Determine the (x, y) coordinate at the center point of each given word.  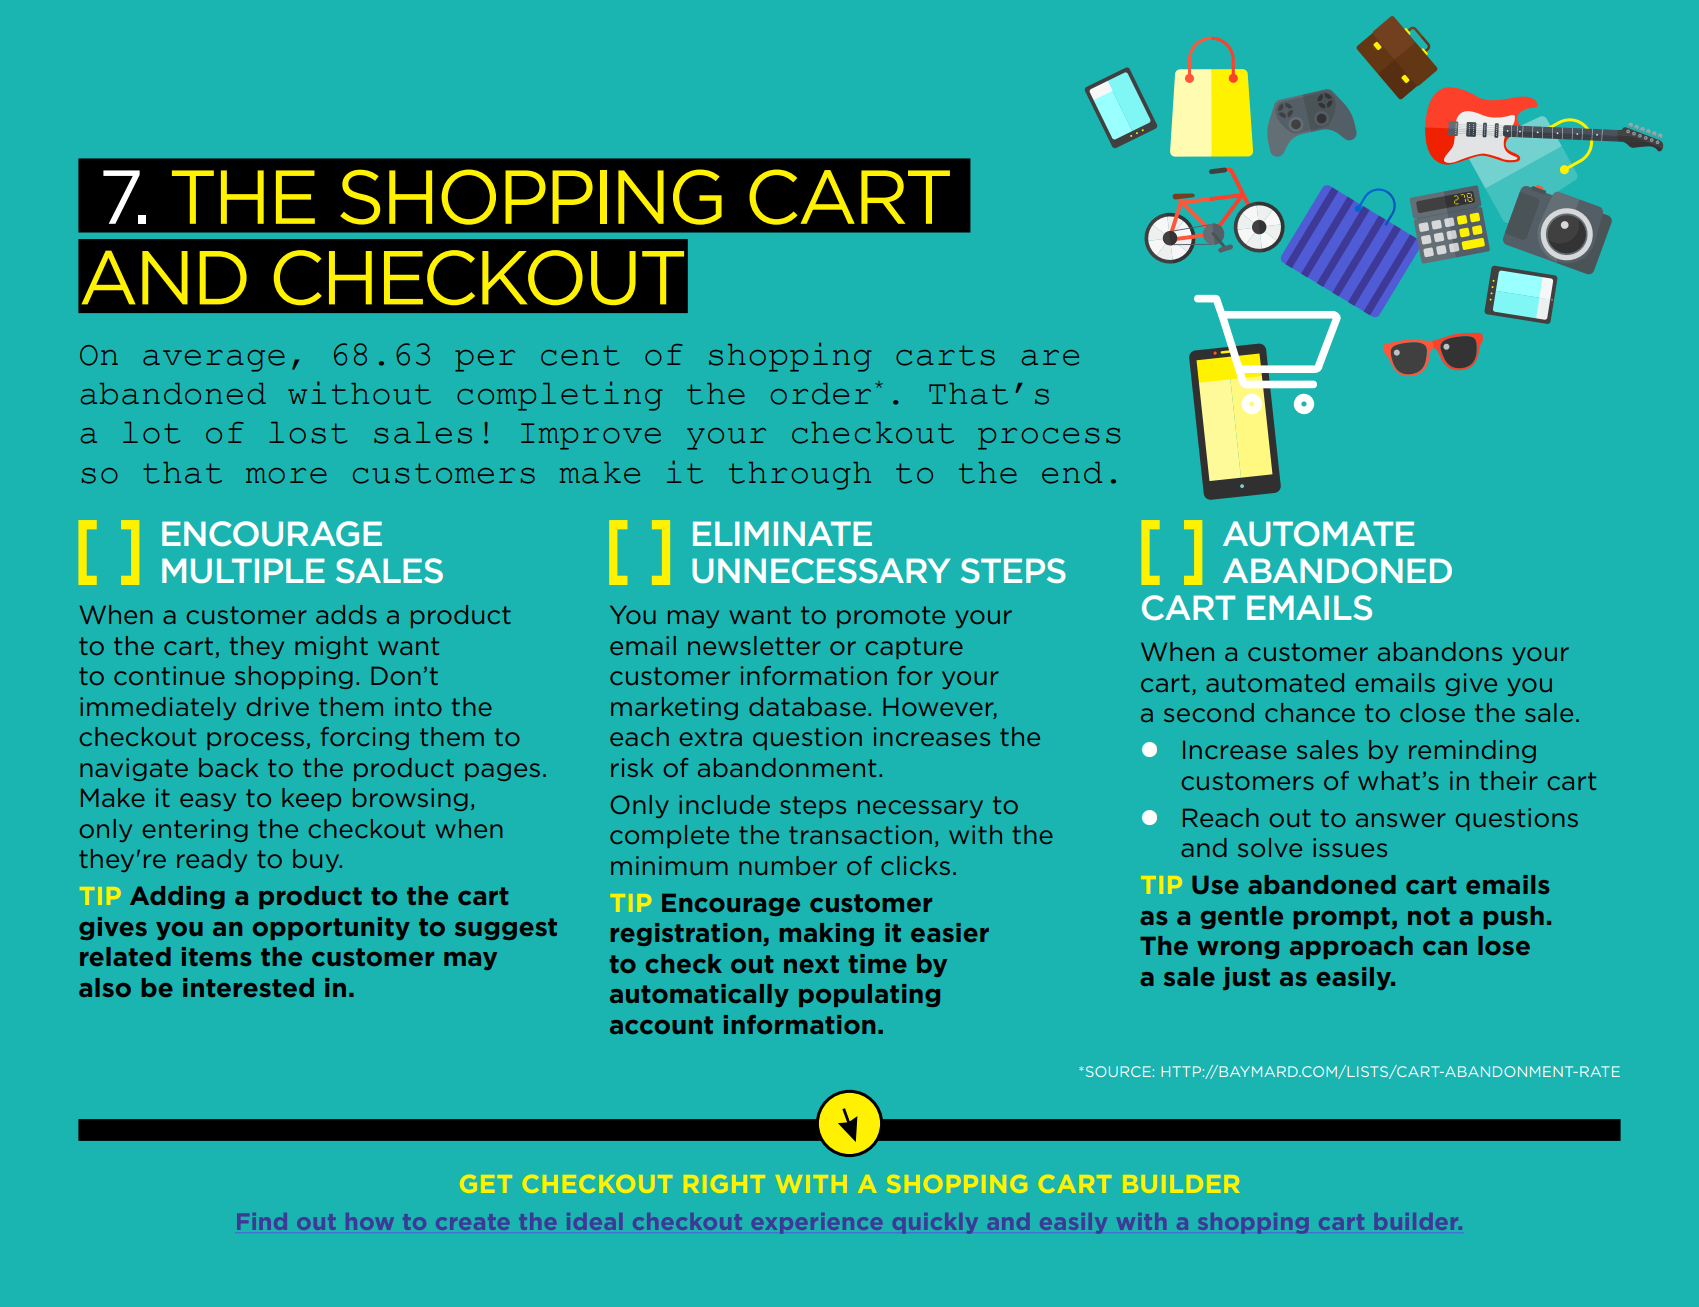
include (724, 804)
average (214, 361)
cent (580, 355)
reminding (1472, 751)
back (228, 767)
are (1050, 358)
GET (487, 1184)
